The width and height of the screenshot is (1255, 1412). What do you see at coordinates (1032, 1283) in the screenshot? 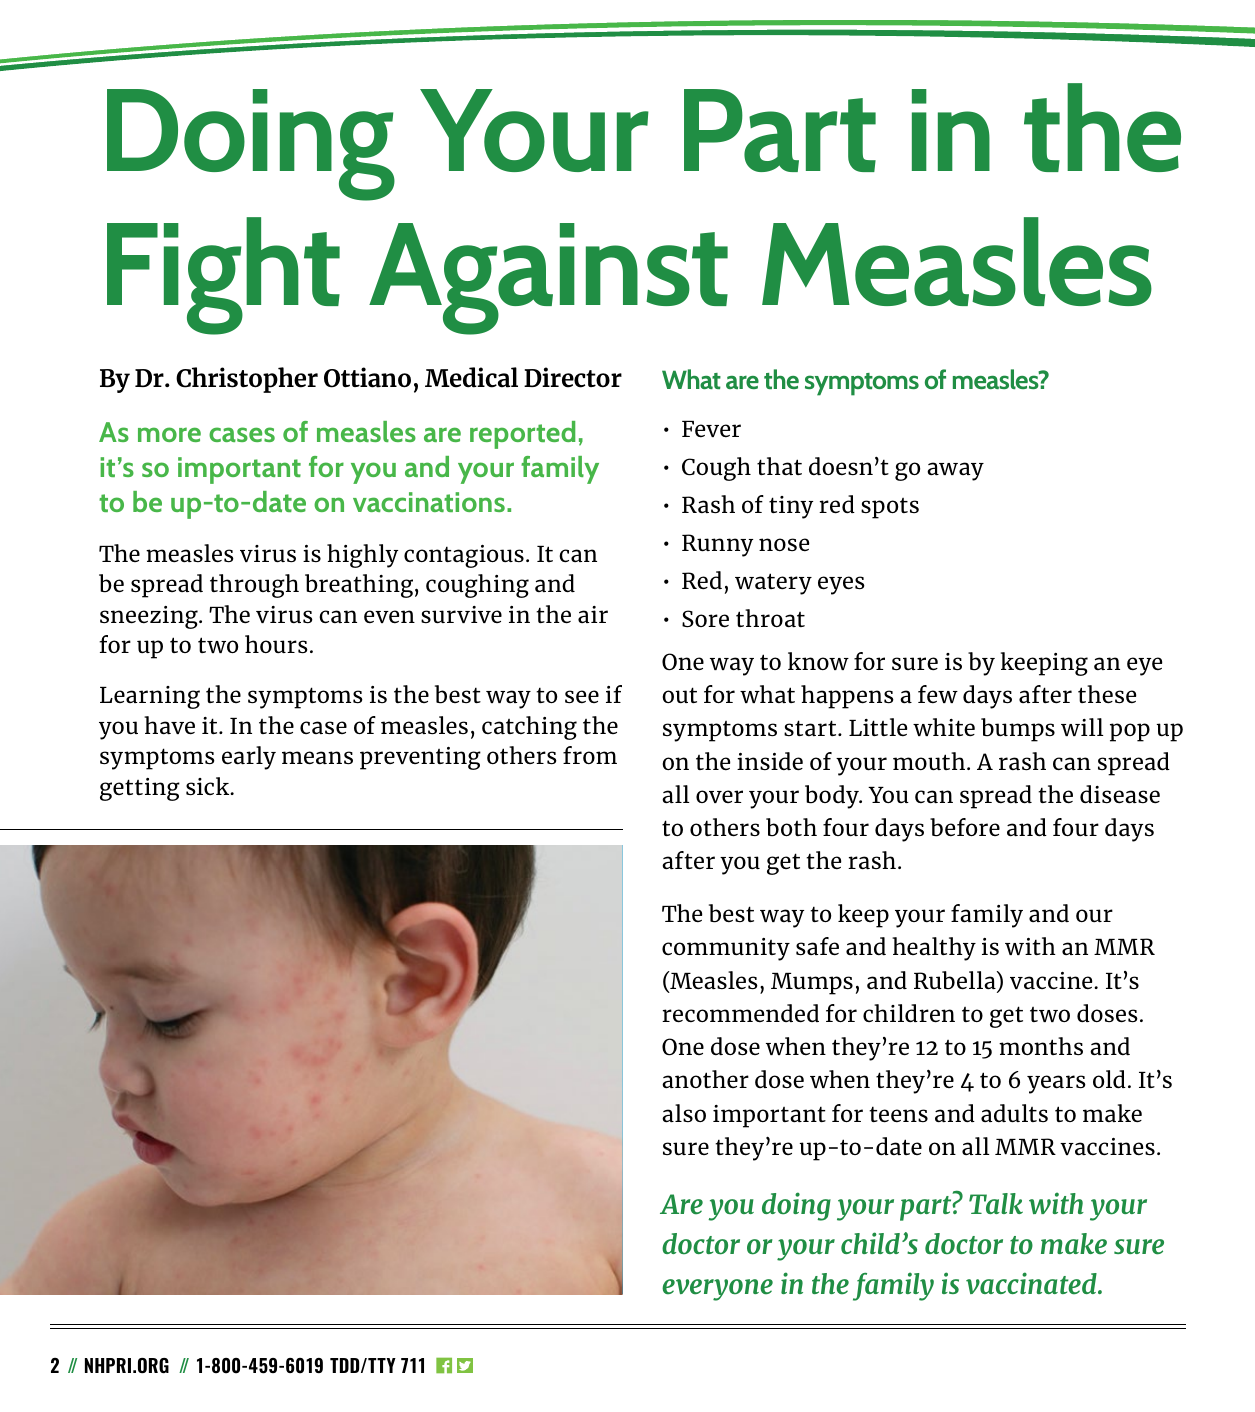
I see `vaccinated` at bounding box center [1032, 1283].
